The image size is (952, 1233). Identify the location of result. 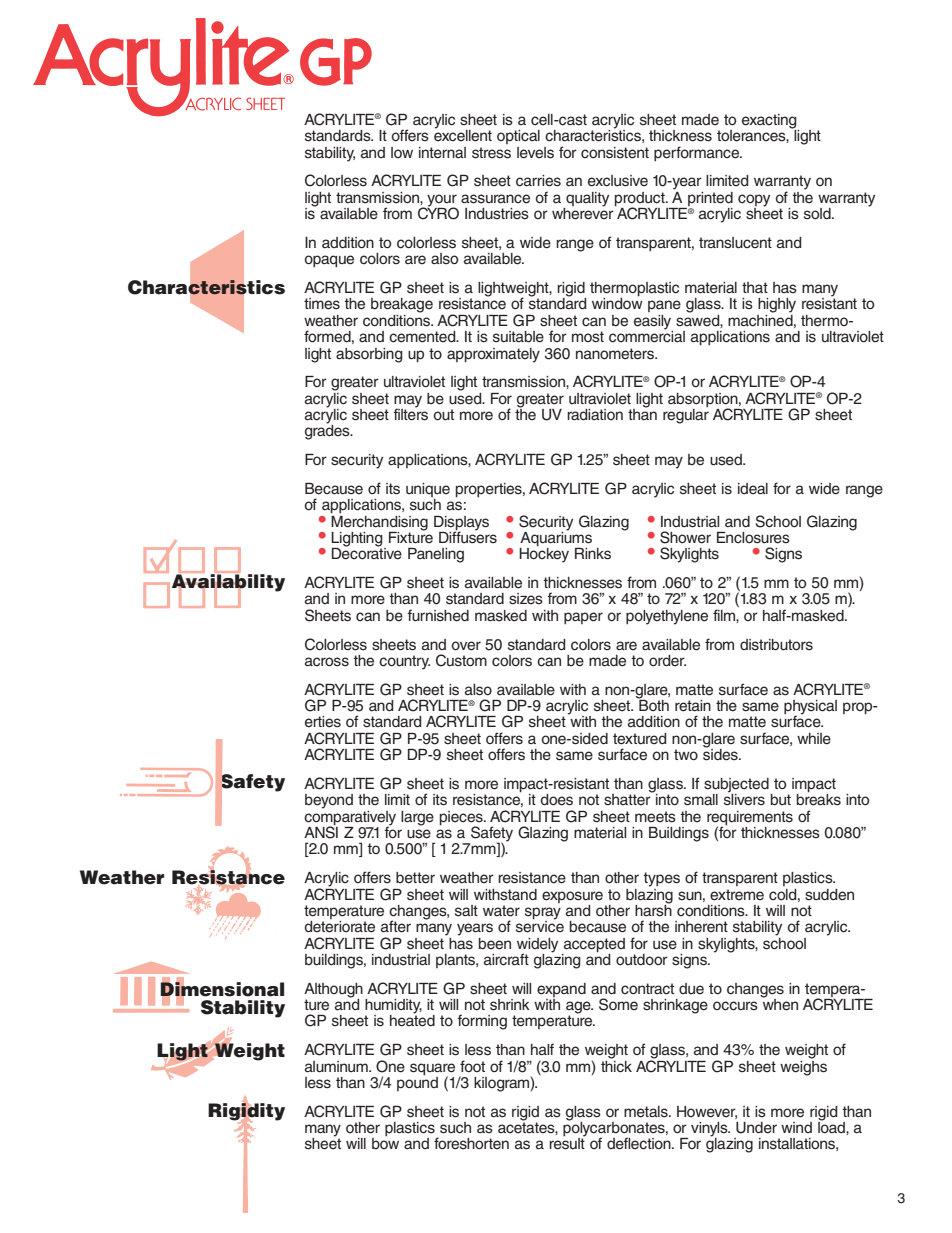
(567, 1143).
